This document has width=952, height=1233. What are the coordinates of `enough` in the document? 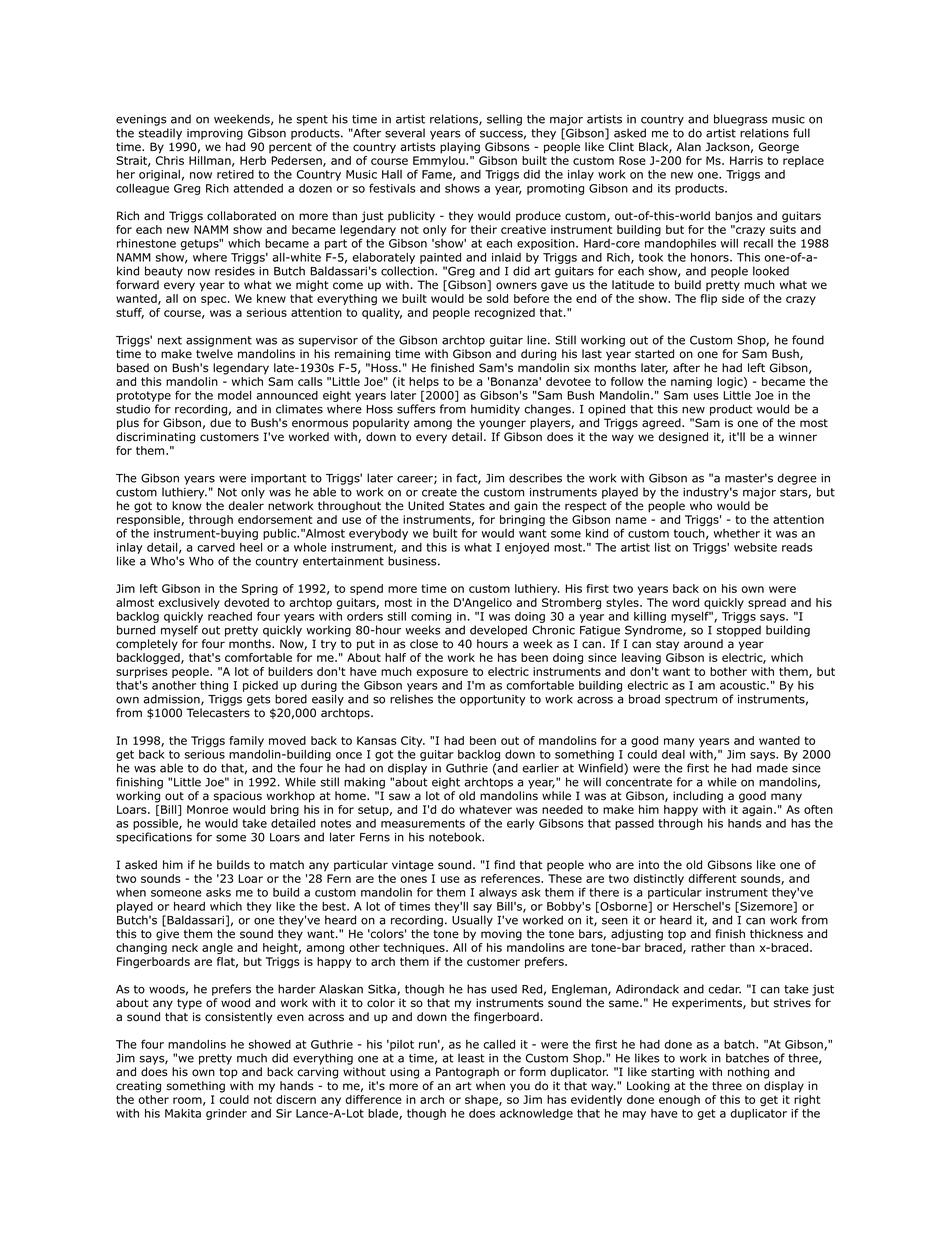 It's located at (679, 1100).
